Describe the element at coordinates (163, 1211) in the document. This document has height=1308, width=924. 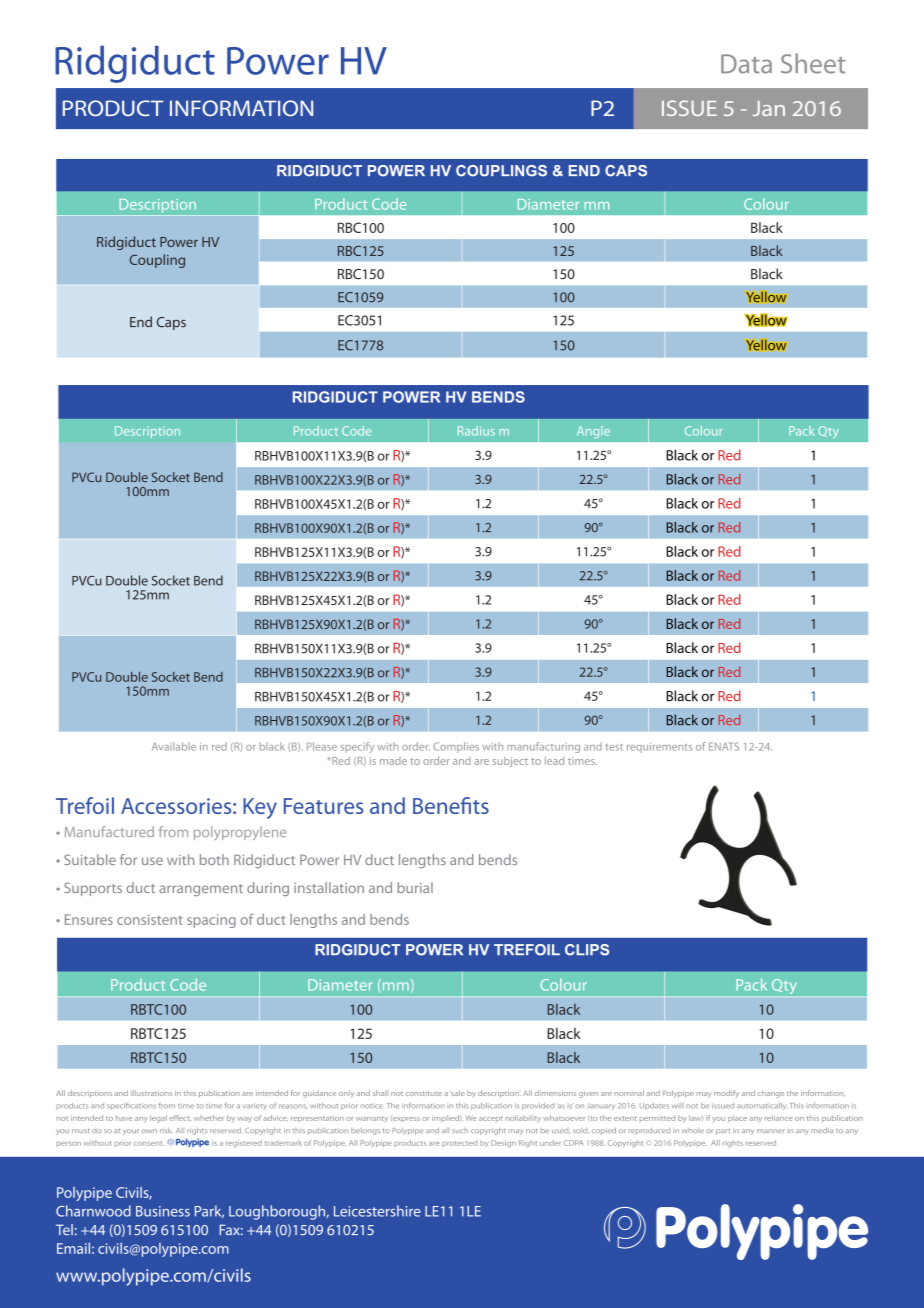
I see `Business` at that location.
